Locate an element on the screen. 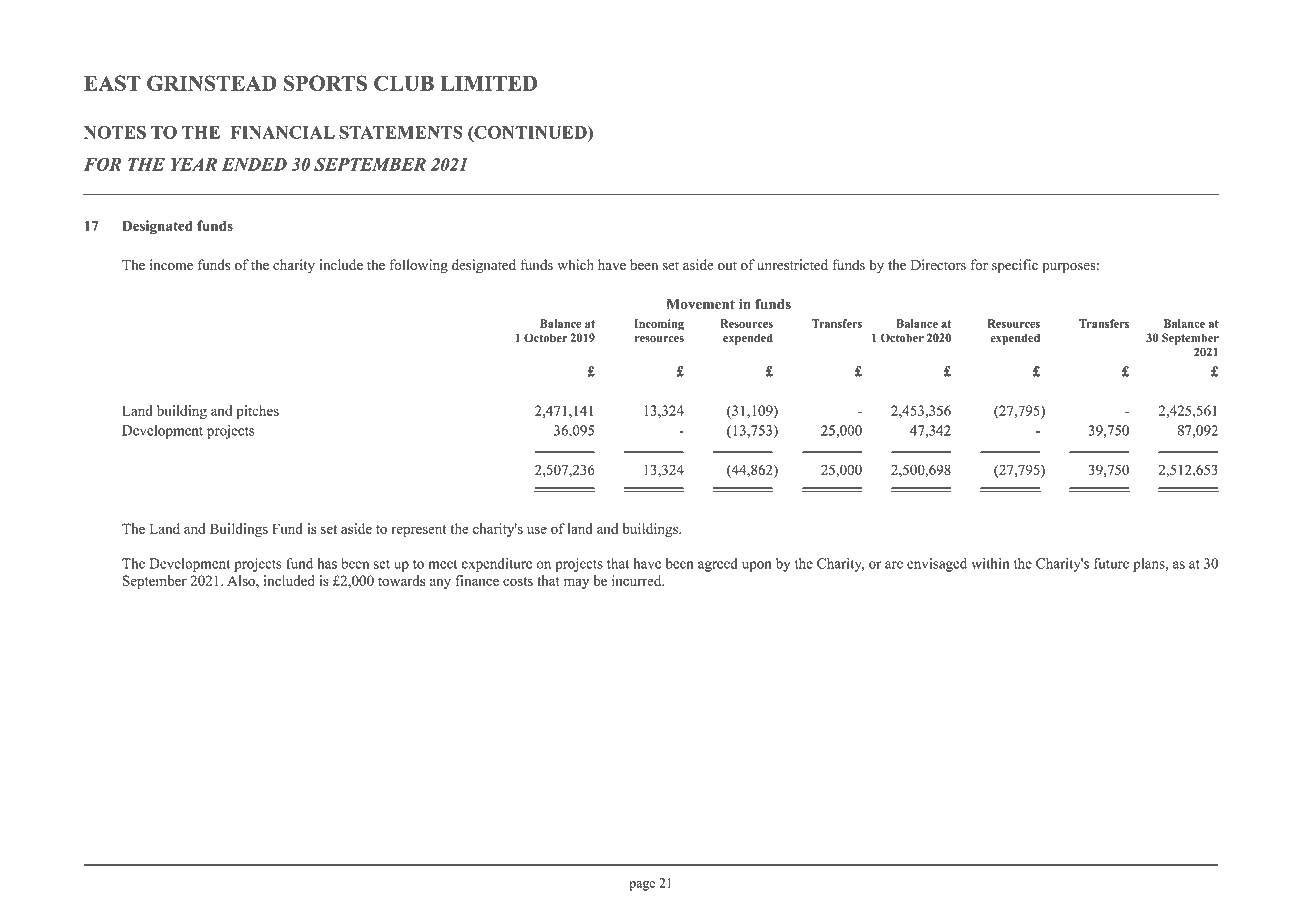 The image size is (1303, 924). Incoming is located at coordinates (659, 325).
